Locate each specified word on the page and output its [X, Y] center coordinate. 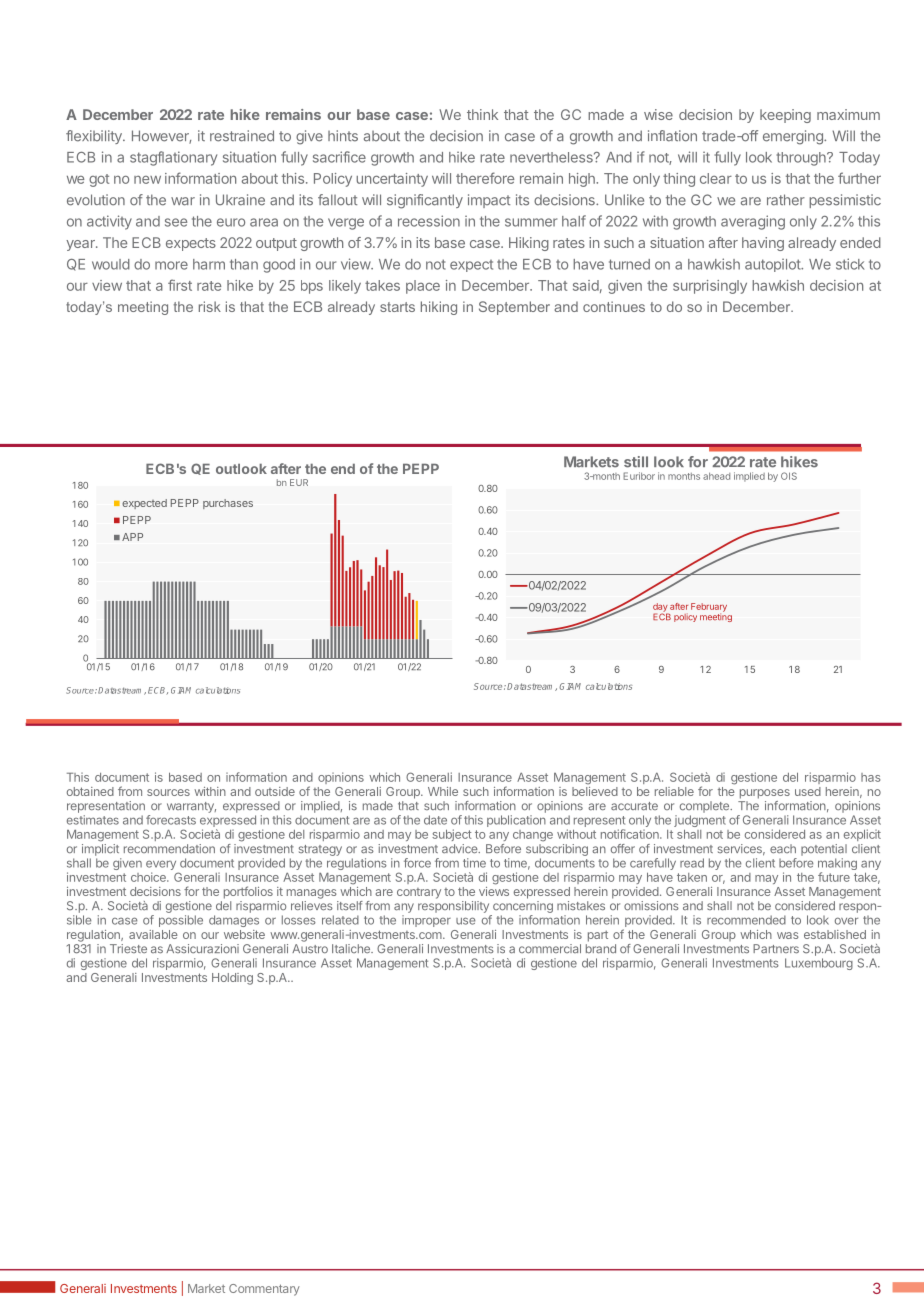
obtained [90, 791]
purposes [765, 794]
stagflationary [173, 158]
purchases [228, 504]
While [443, 791]
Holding [232, 979]
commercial [550, 949]
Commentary [264, 1290]
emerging [794, 137]
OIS [789, 476]
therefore [485, 178]
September [514, 308]
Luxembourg [819, 964]
